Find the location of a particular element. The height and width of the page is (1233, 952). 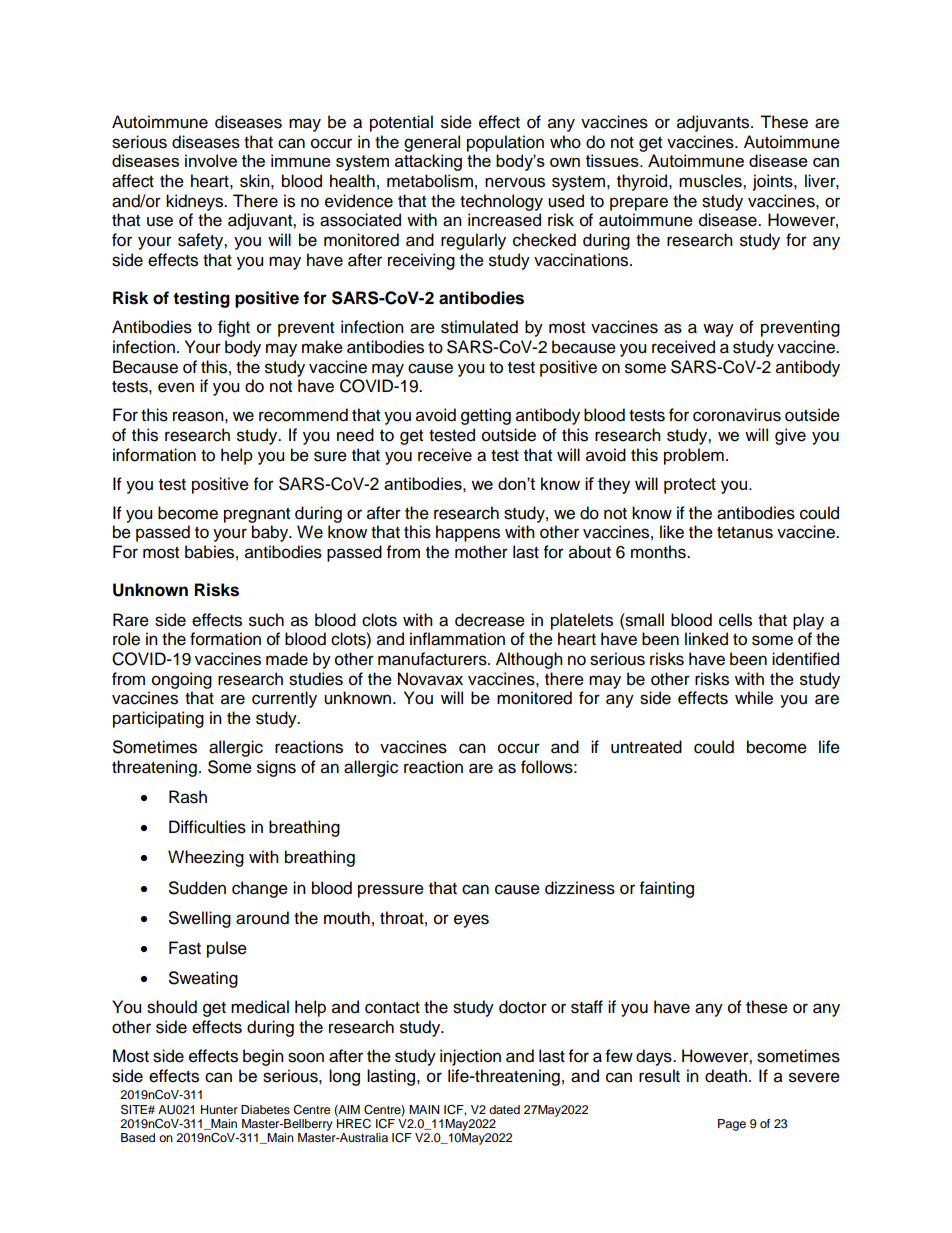

Hunter is located at coordinates (219, 1109).
